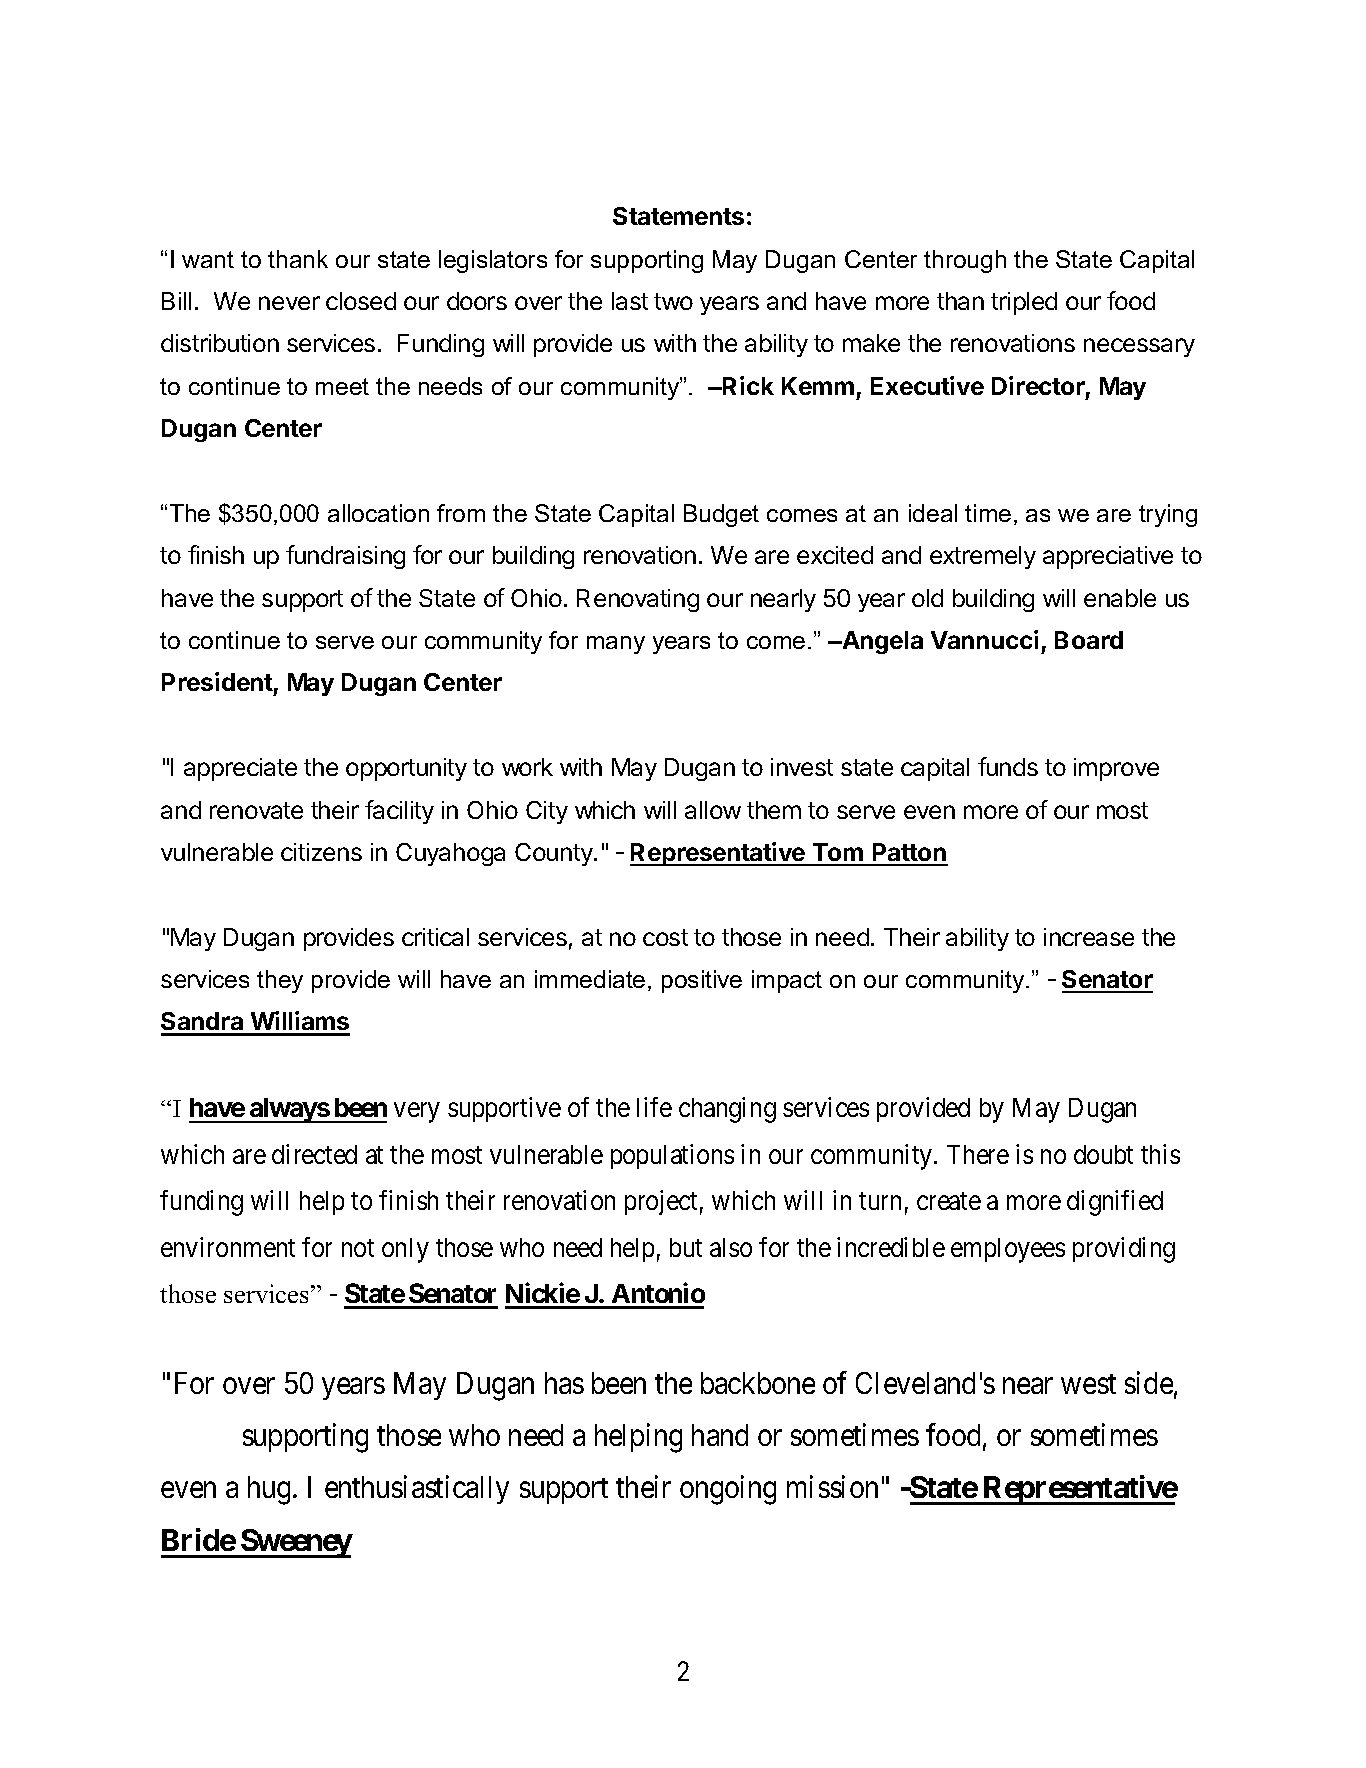  I want to click on tripled, so click(1024, 303).
